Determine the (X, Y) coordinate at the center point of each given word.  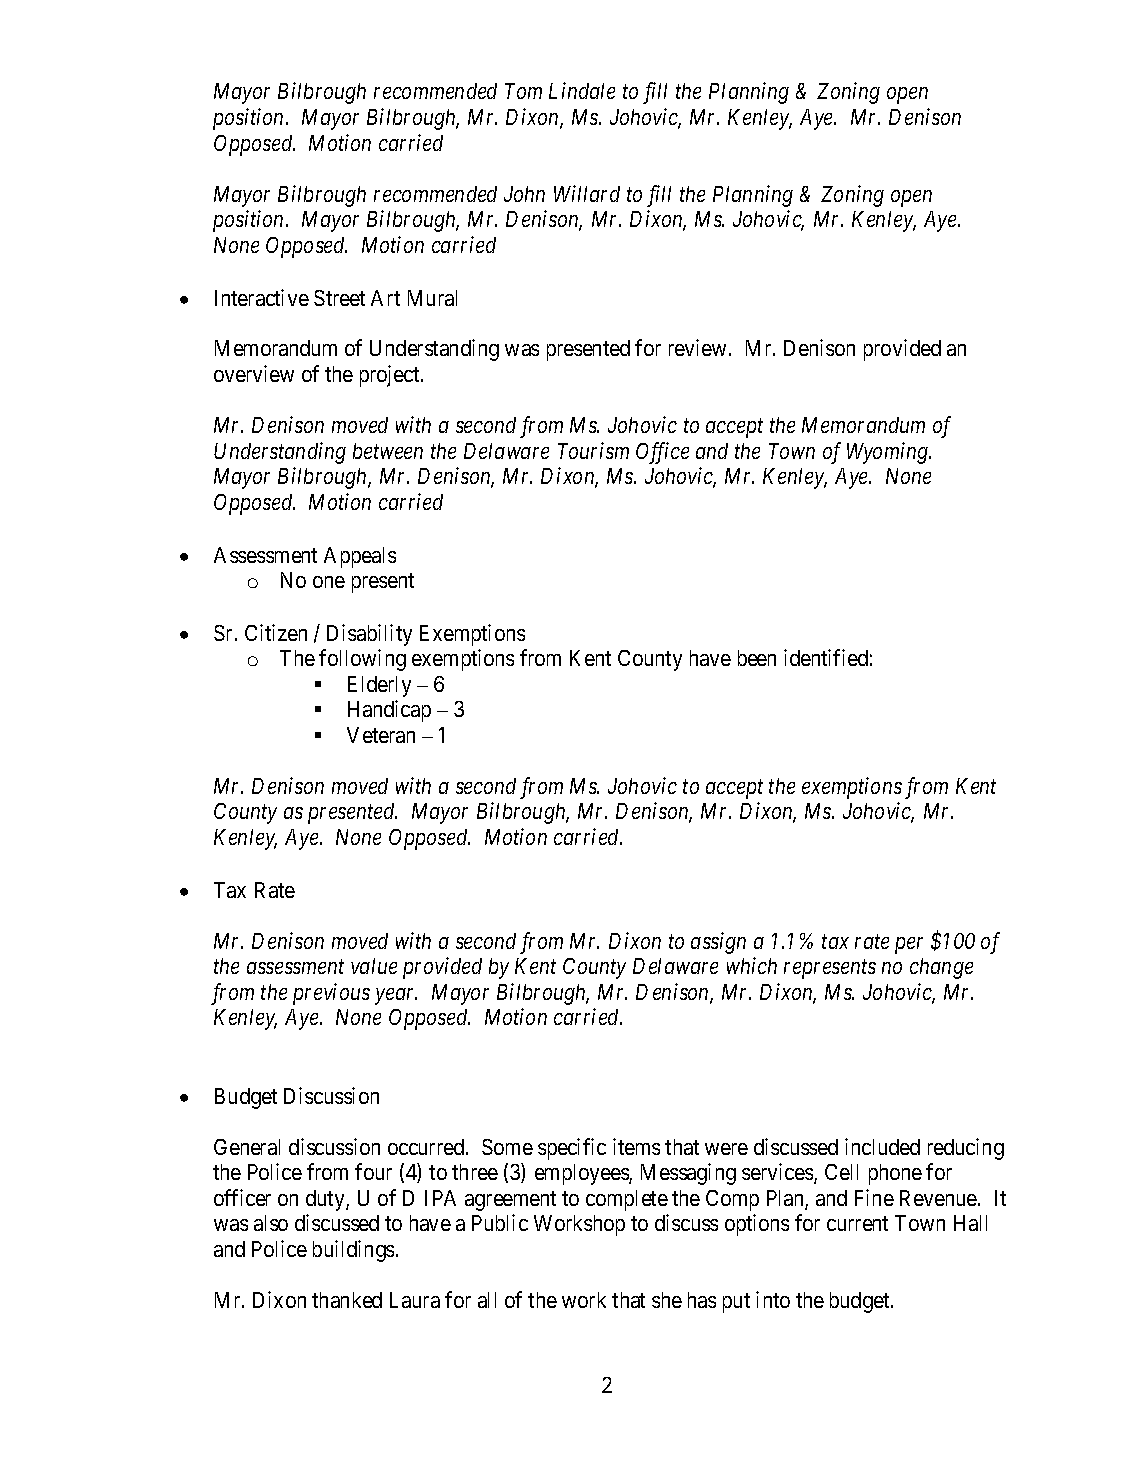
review (699, 347)
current (857, 1224)
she (667, 1300)
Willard (587, 193)
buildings (353, 1251)
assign (718, 943)
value (374, 966)
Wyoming (889, 453)
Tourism (593, 450)
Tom (523, 91)
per (909, 945)
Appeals (360, 557)
